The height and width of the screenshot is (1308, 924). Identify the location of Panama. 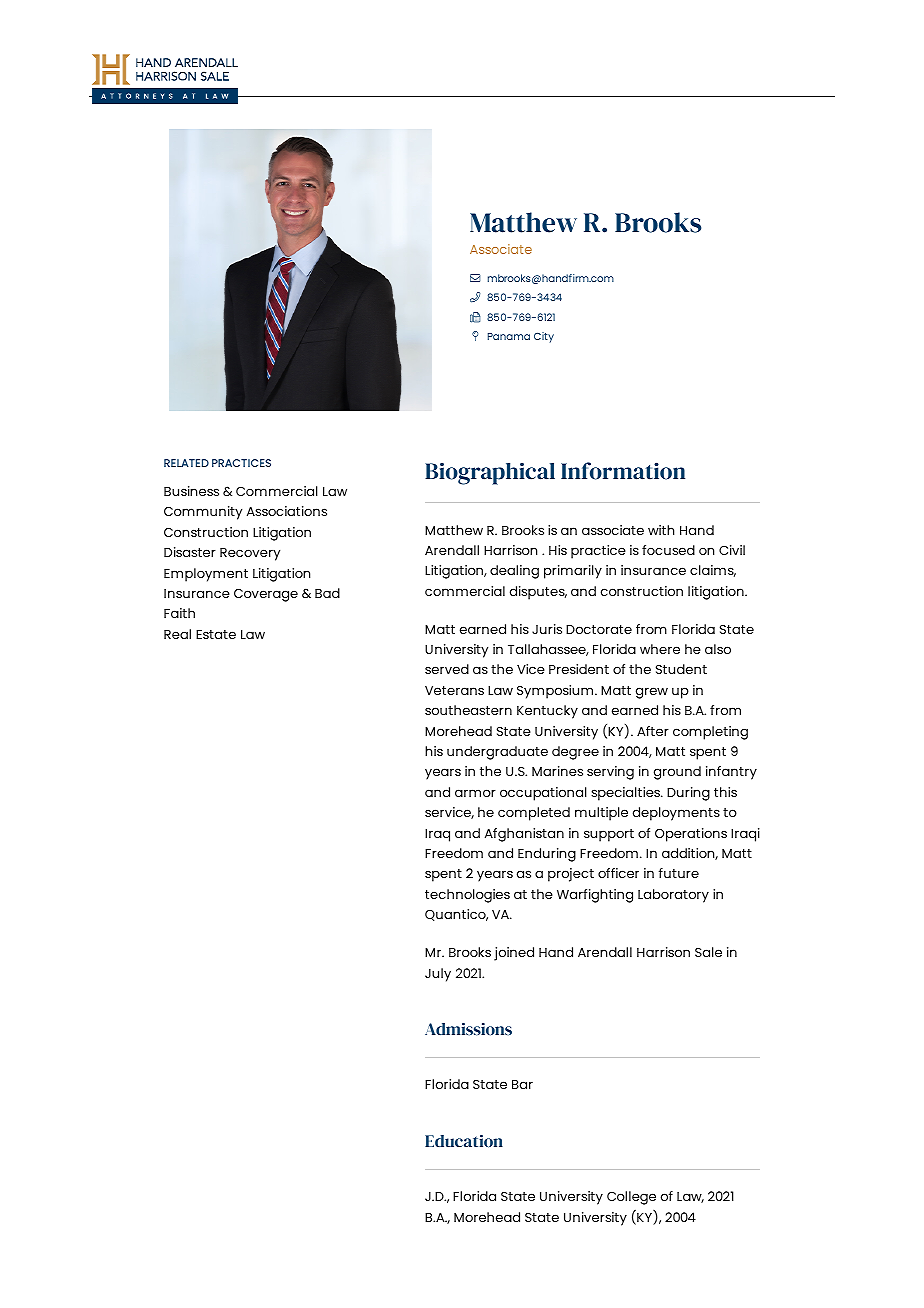
(509, 336).
